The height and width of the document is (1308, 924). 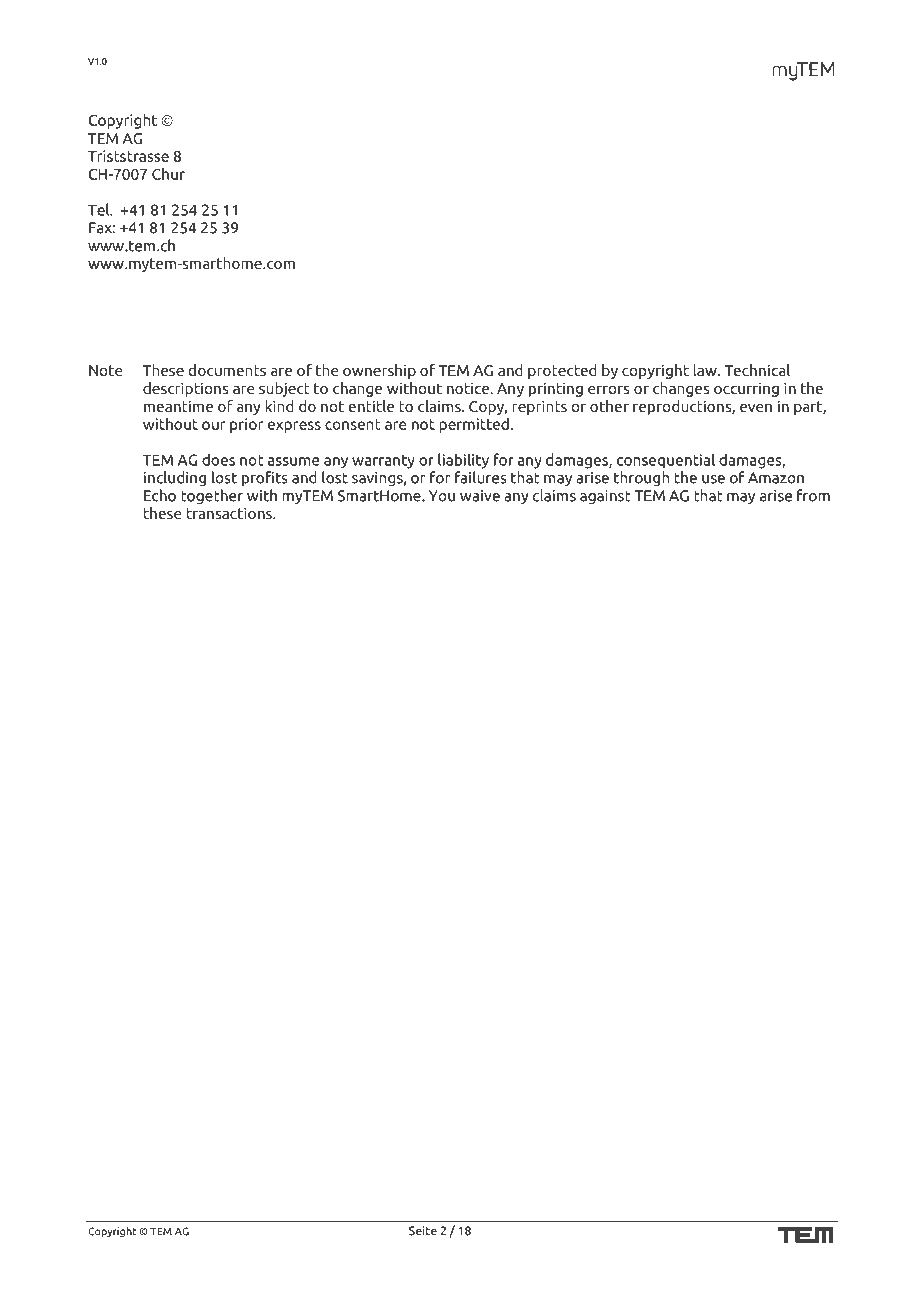 What do you see at coordinates (230, 513) in the document?
I see `transactions` at bounding box center [230, 513].
